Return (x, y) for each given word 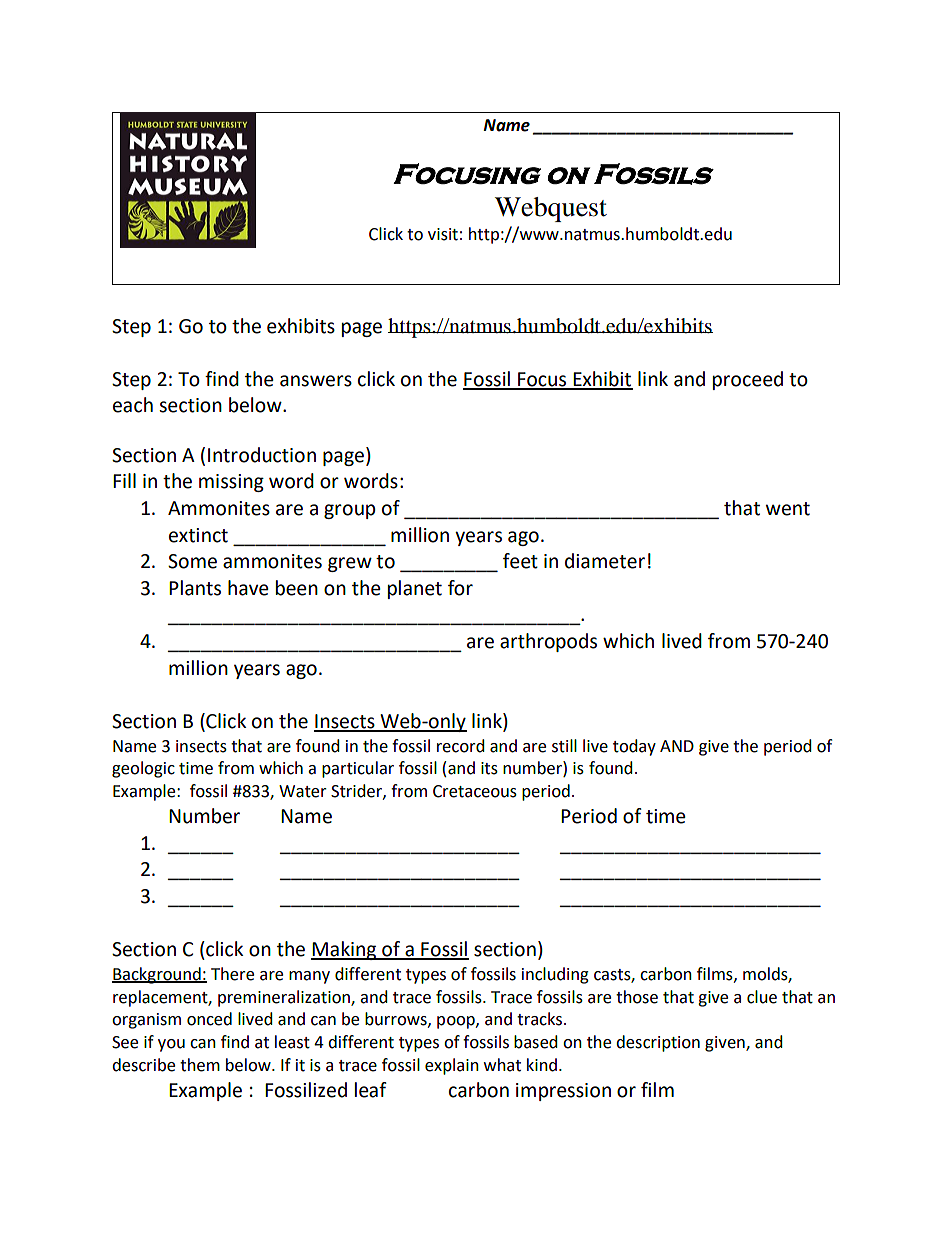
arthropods (548, 642)
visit (443, 234)
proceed (748, 380)
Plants (195, 588)
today (634, 747)
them (200, 1065)
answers (316, 381)
